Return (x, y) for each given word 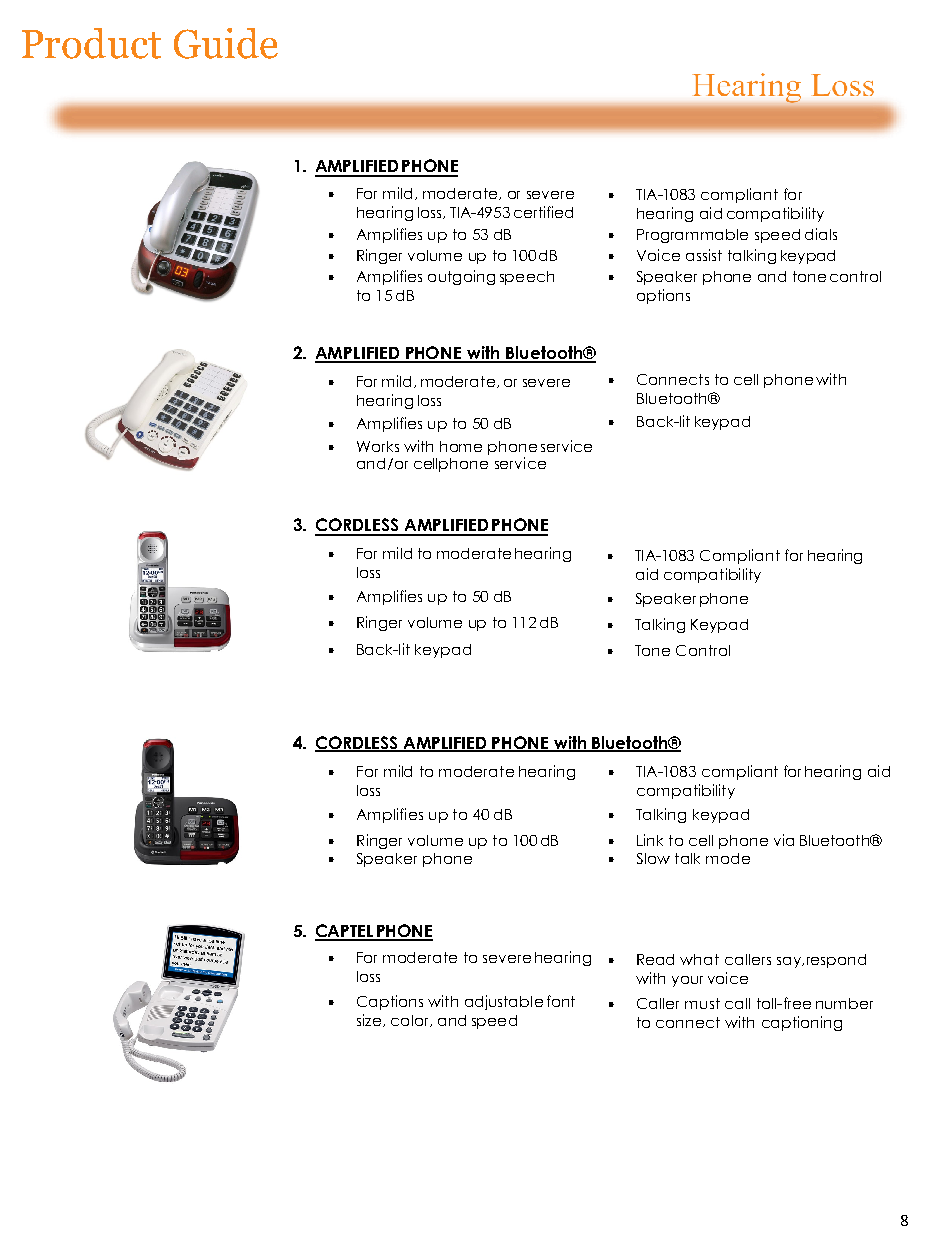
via (784, 840)
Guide (226, 43)
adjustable (504, 1002)
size (369, 1020)
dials (821, 234)
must (702, 1003)
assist (704, 255)
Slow (653, 858)
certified (543, 212)
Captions (390, 1002)
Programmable (692, 236)
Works (378, 446)
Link (650, 840)
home (461, 446)
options (663, 296)
